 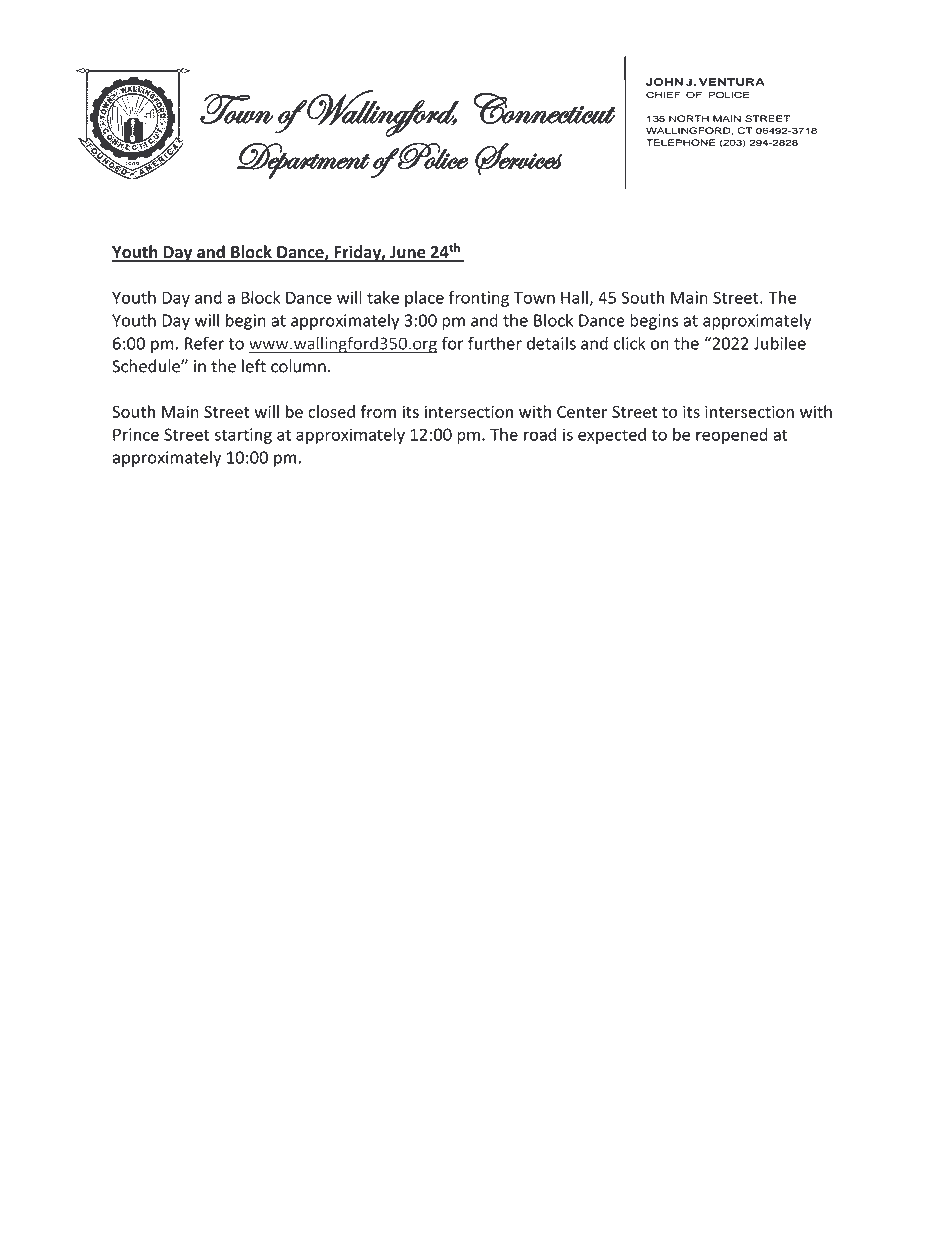 What do you see at coordinates (540, 434) in the document?
I see `road` at bounding box center [540, 434].
